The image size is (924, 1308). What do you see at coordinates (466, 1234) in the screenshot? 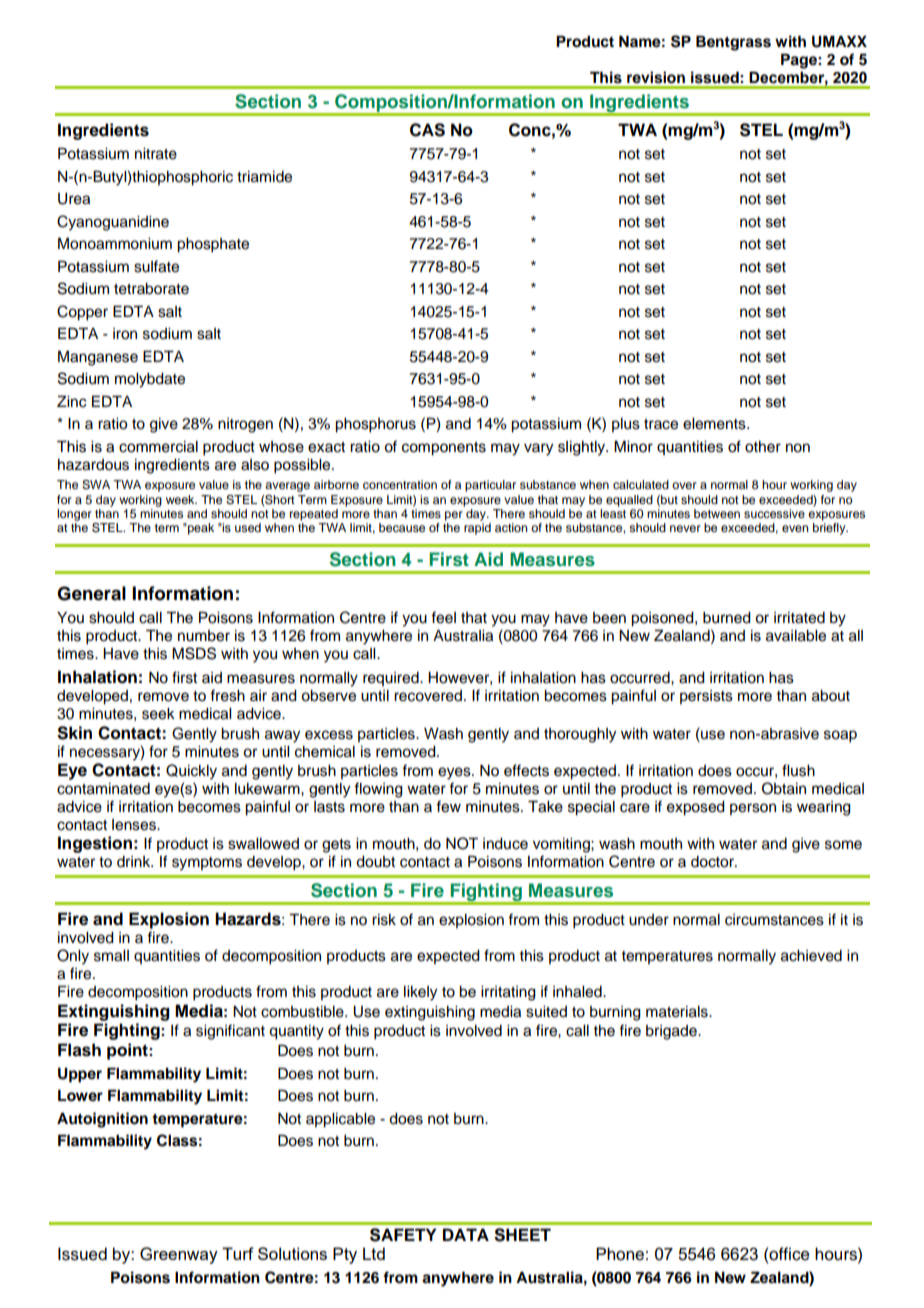
I see `DATA` at bounding box center [466, 1234].
